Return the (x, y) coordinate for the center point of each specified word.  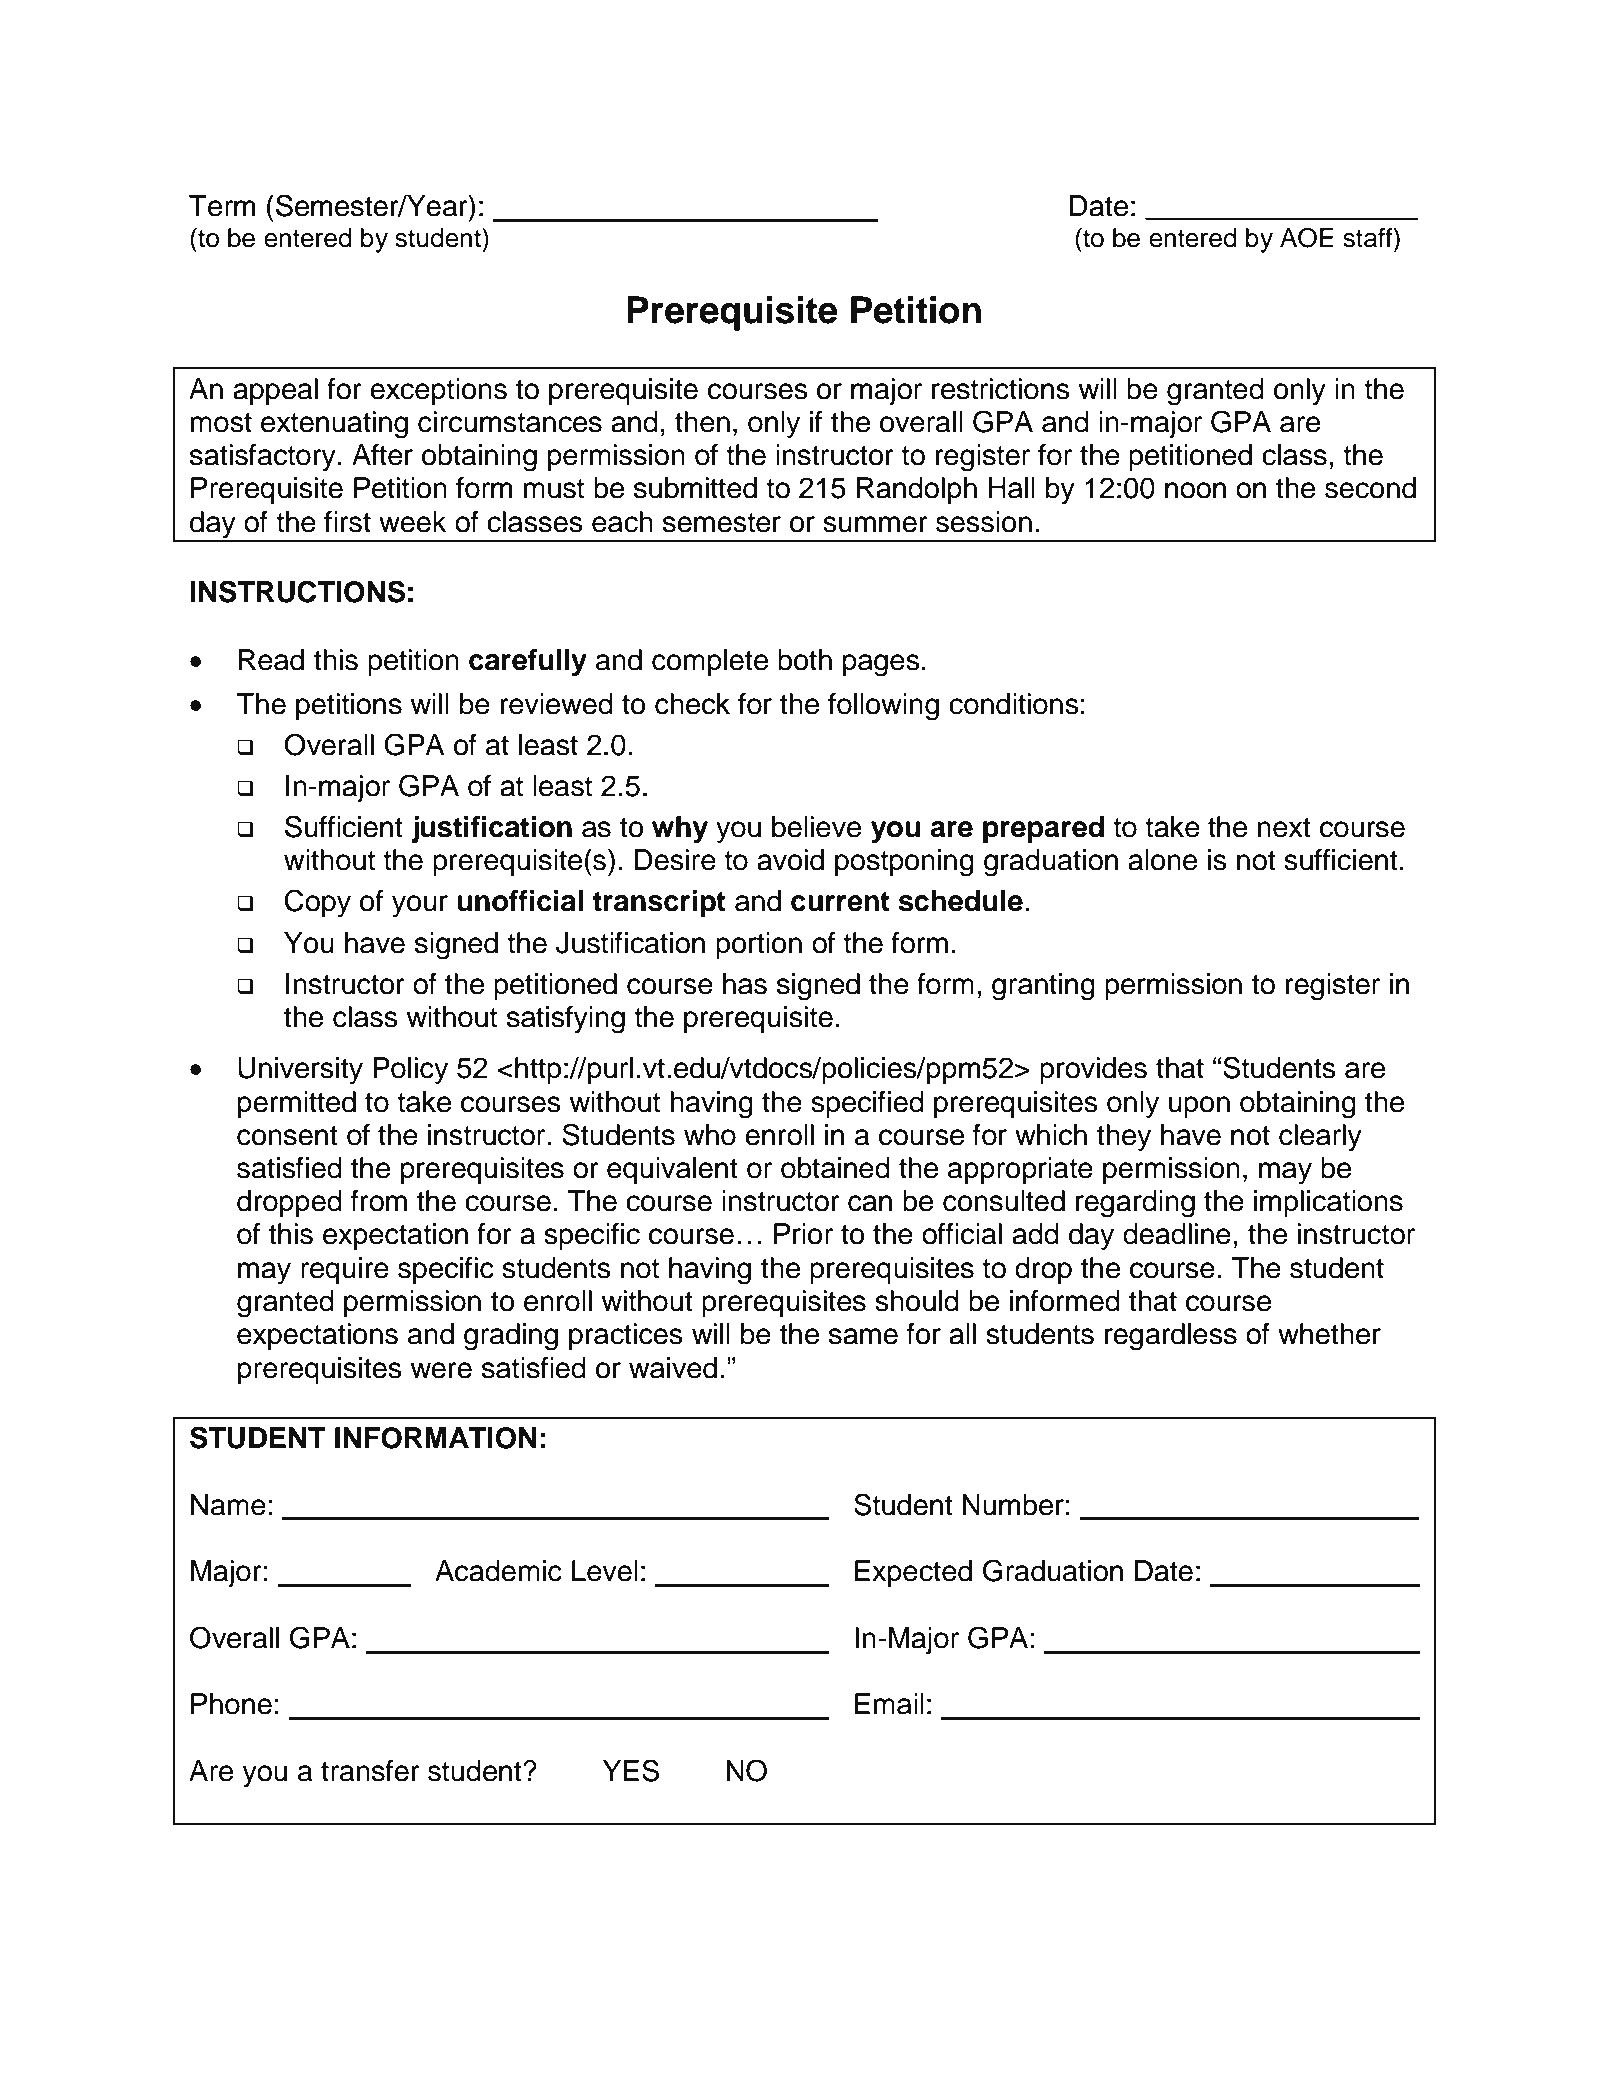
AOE (1307, 237)
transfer (370, 1771)
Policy (410, 1070)
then (702, 422)
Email (889, 1704)
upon (1199, 1107)
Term (222, 206)
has (745, 984)
